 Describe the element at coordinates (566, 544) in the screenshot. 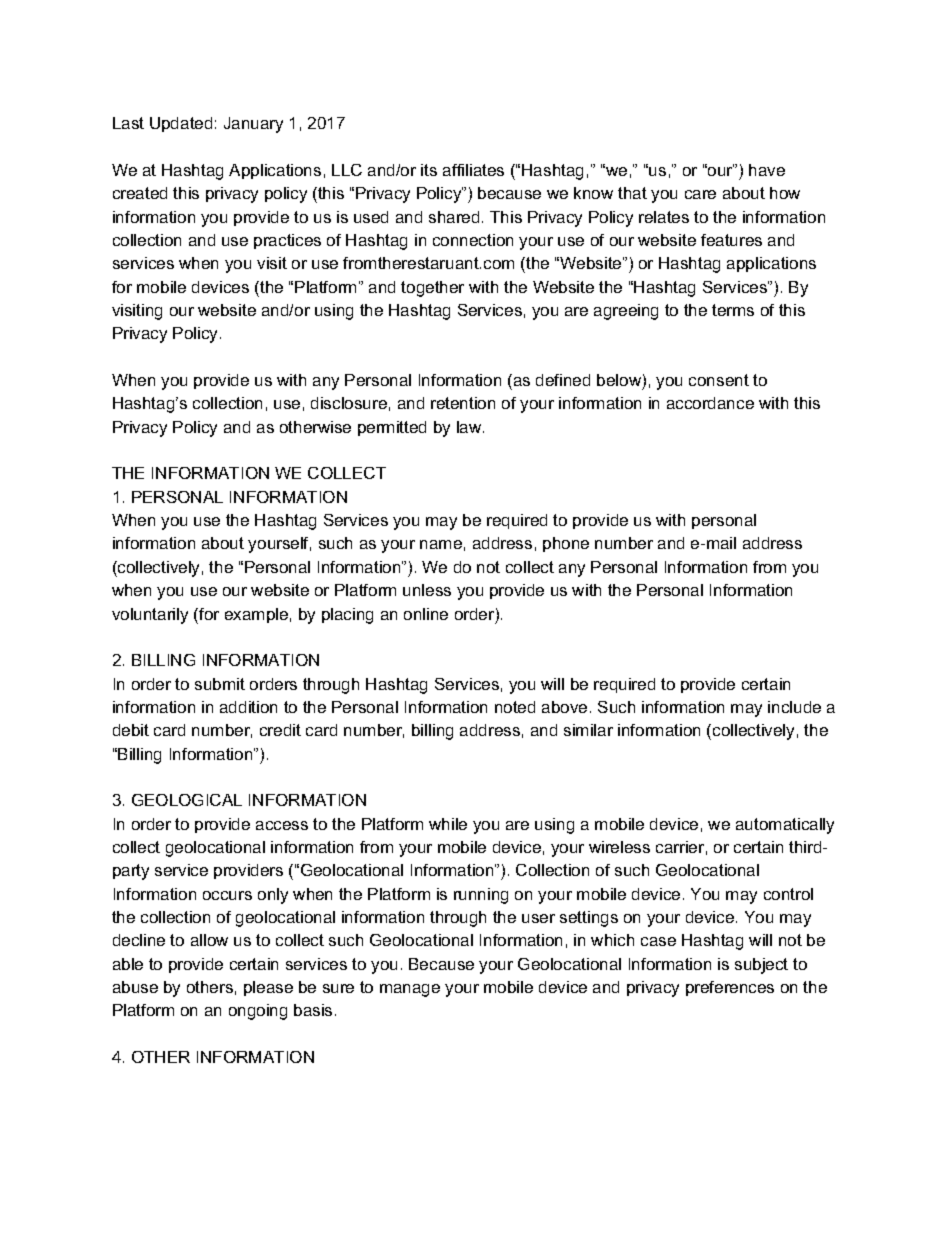

I see `phone` at that location.
